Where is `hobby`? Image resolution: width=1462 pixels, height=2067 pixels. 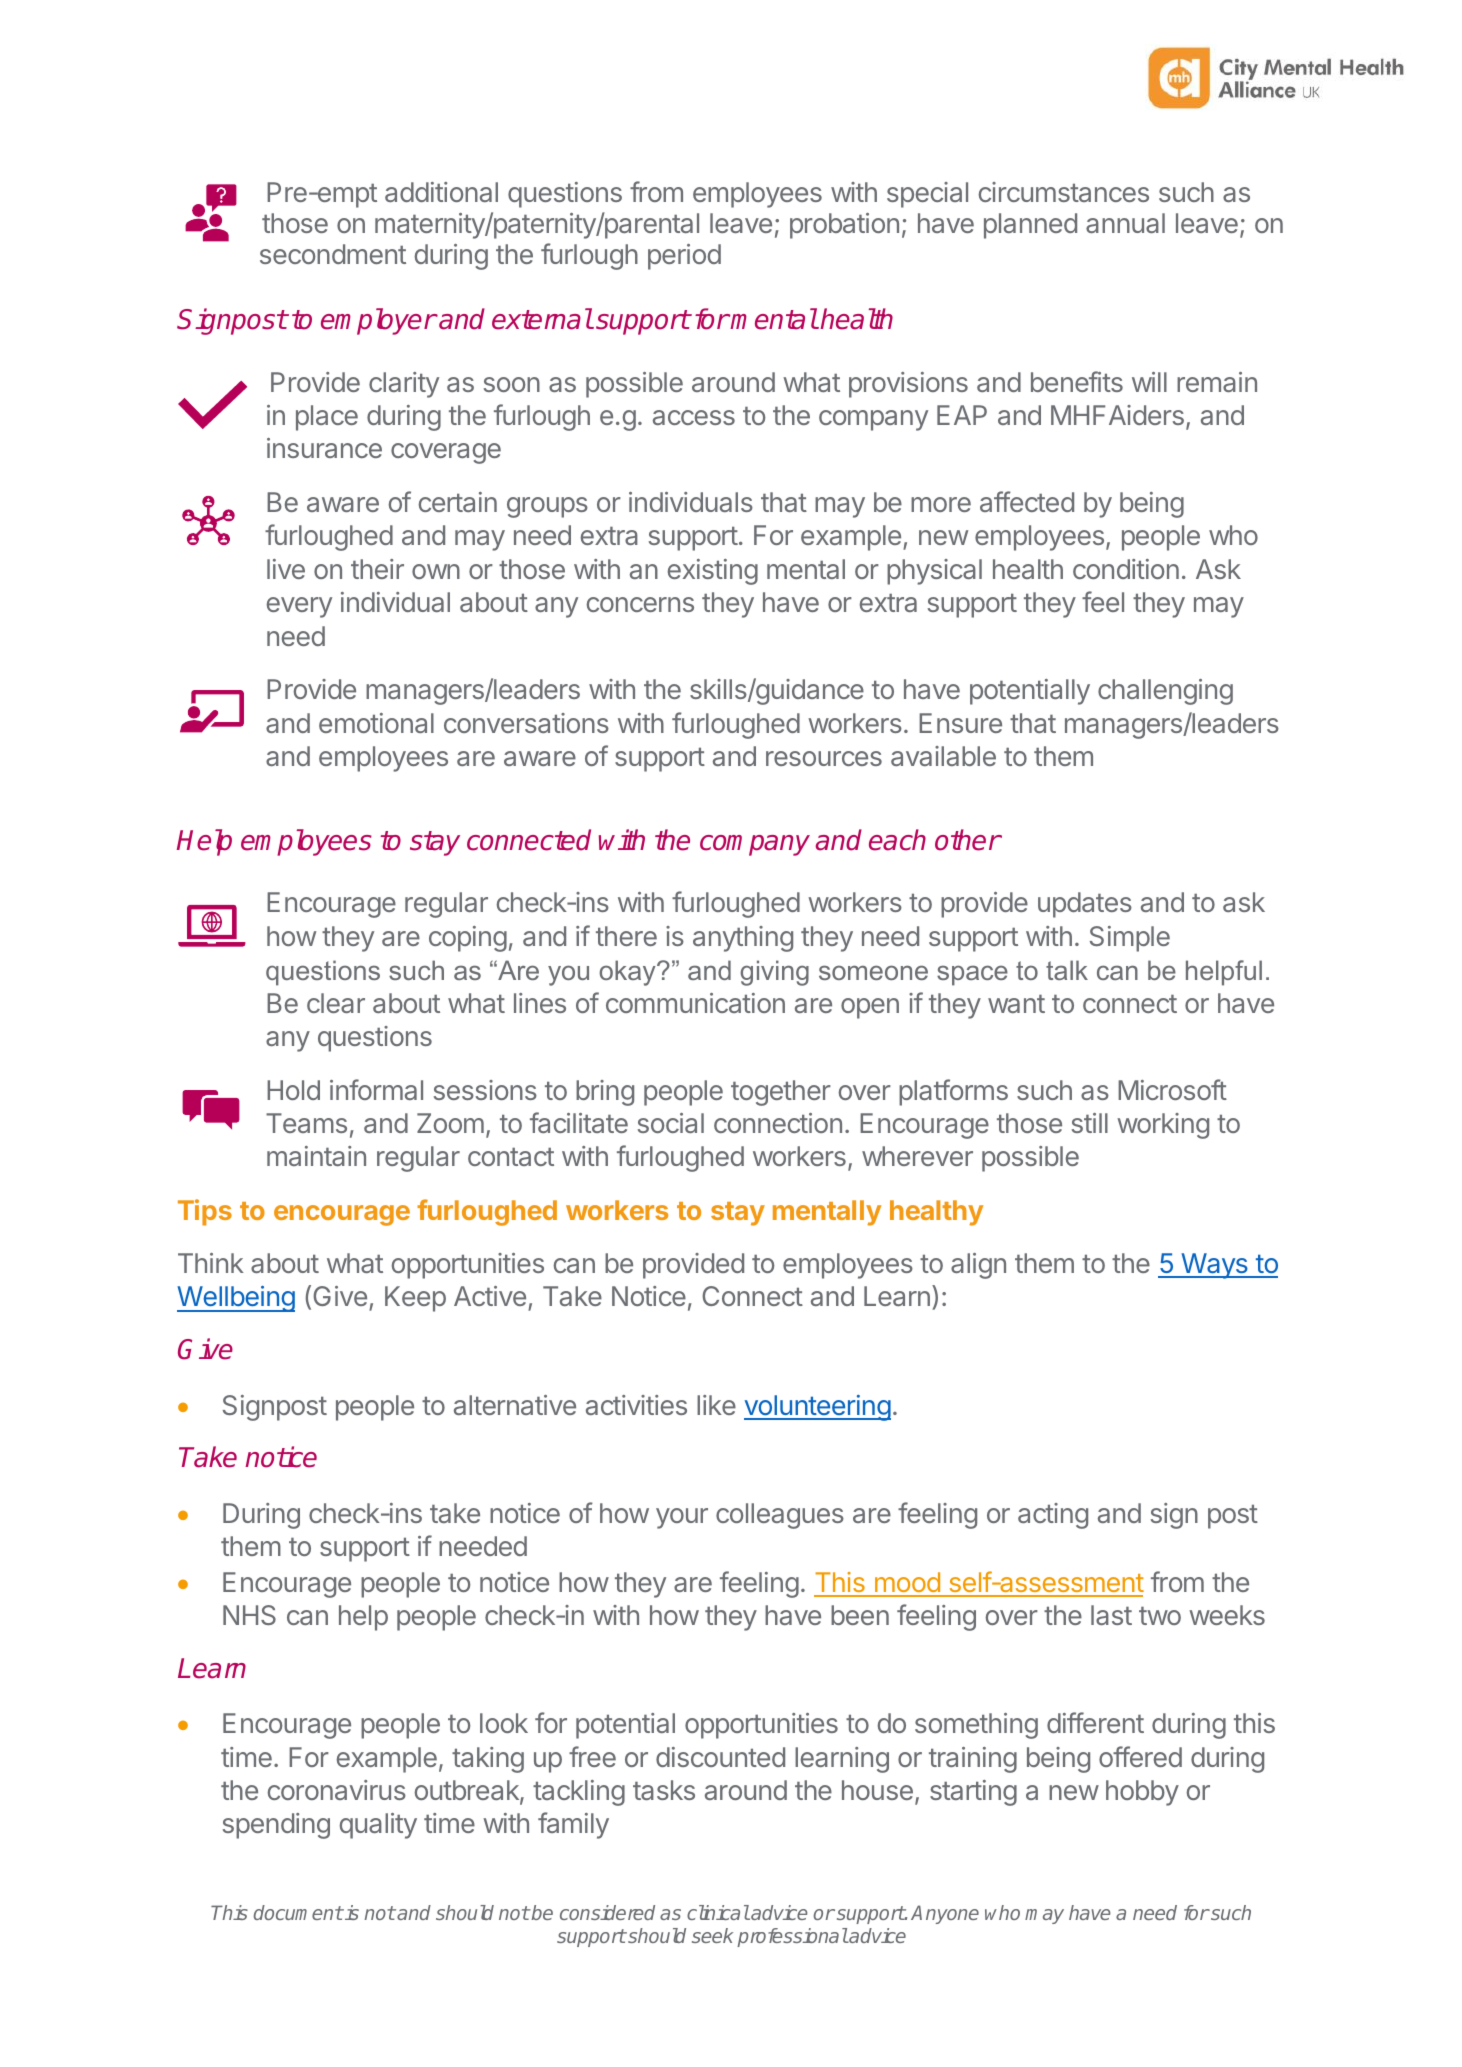
hobby is located at coordinates (1142, 1793).
